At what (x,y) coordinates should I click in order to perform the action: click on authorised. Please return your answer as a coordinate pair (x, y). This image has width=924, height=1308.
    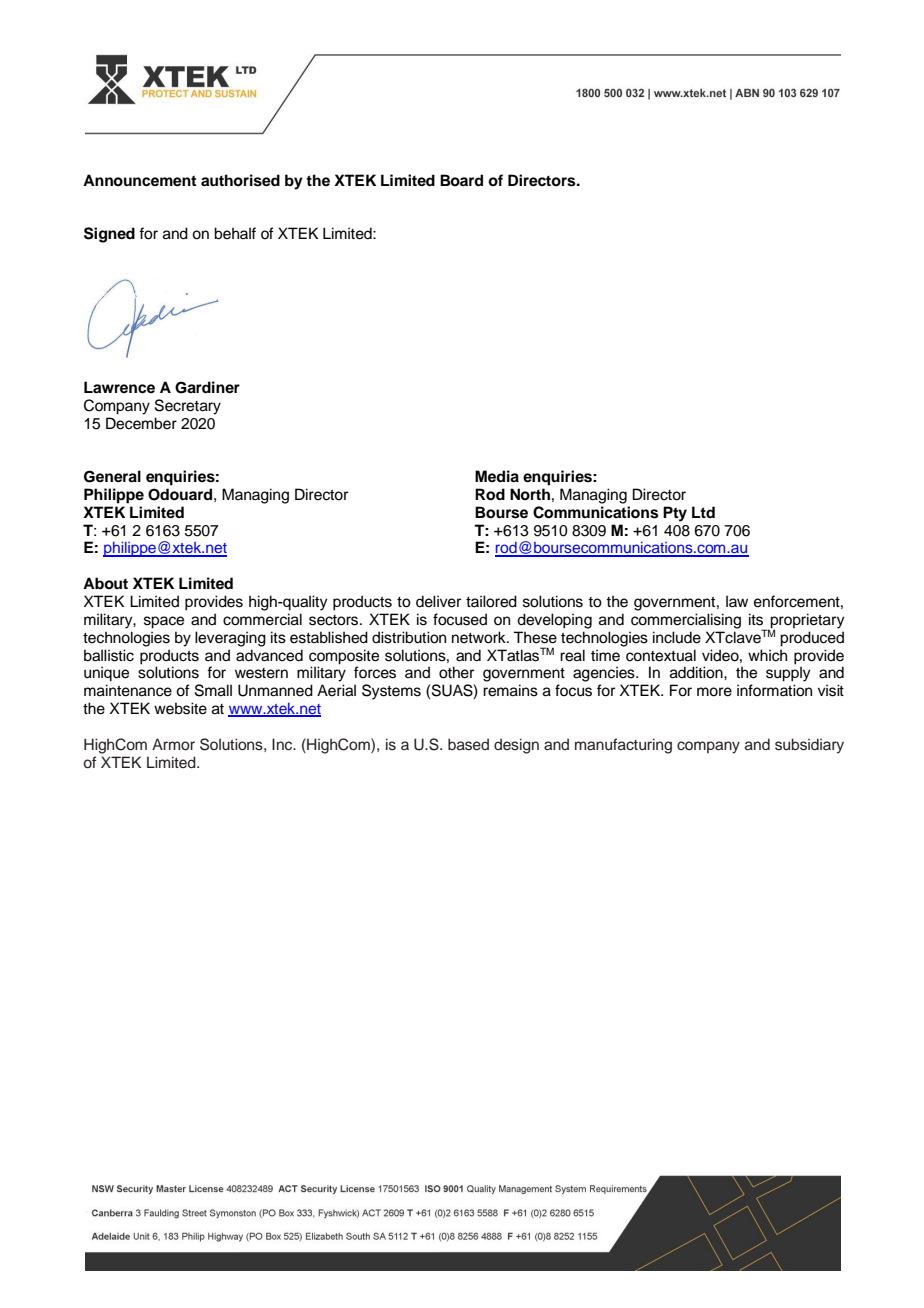
    Looking at the image, I should click on (240, 180).
